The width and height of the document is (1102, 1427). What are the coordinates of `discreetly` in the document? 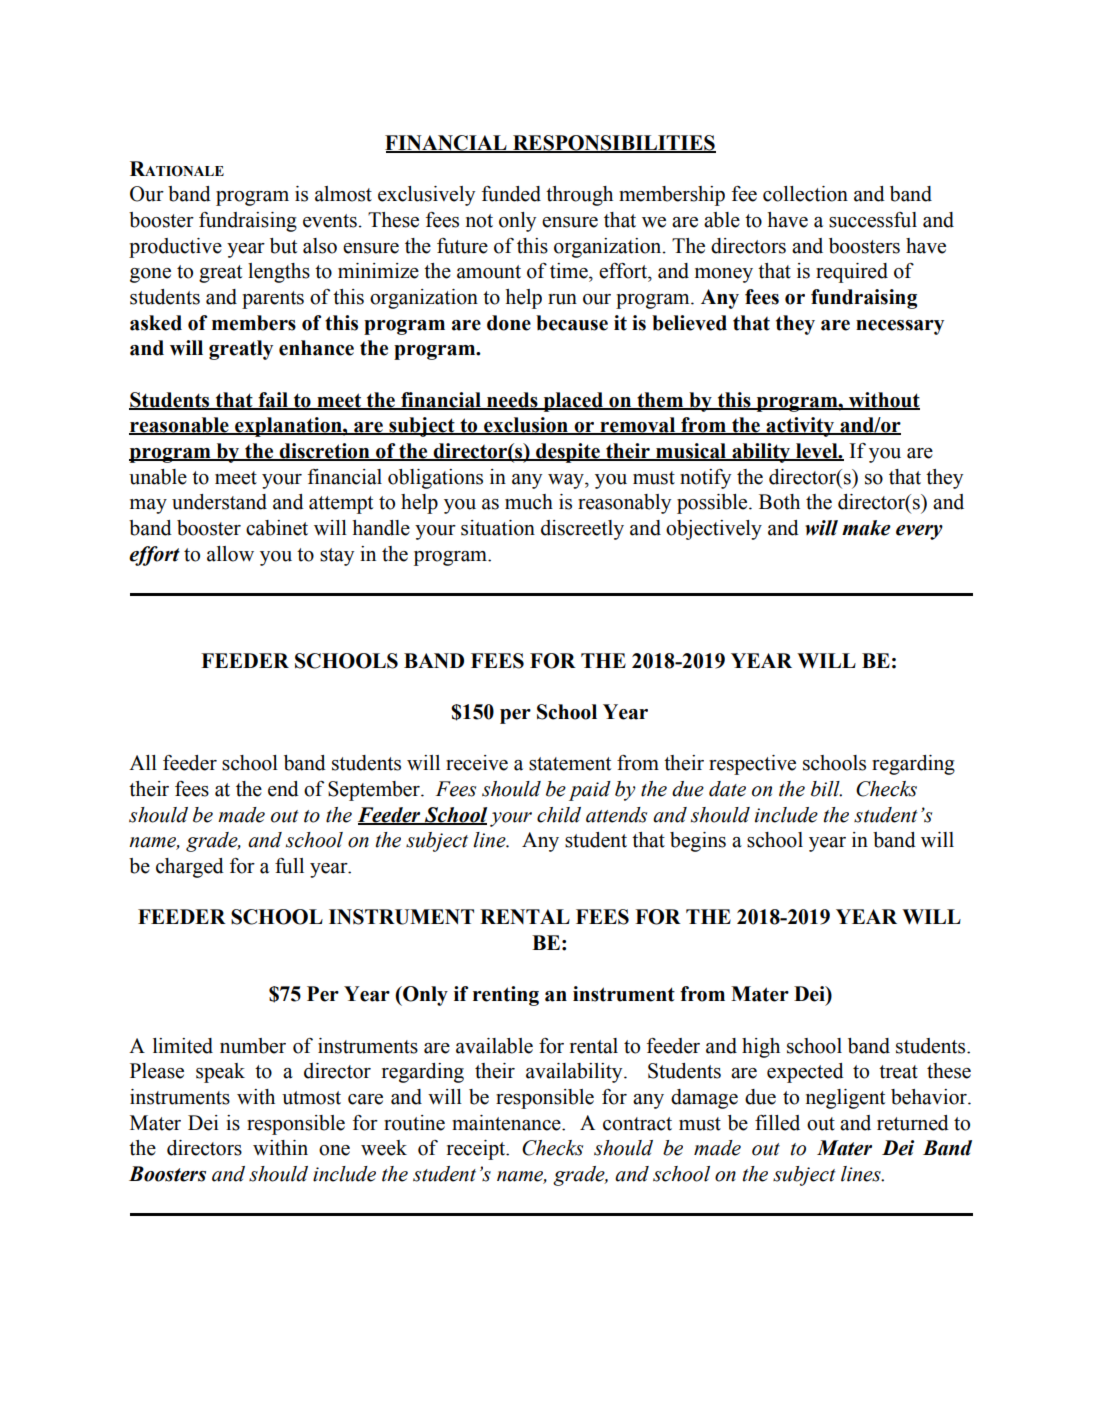 It's located at (582, 530).
